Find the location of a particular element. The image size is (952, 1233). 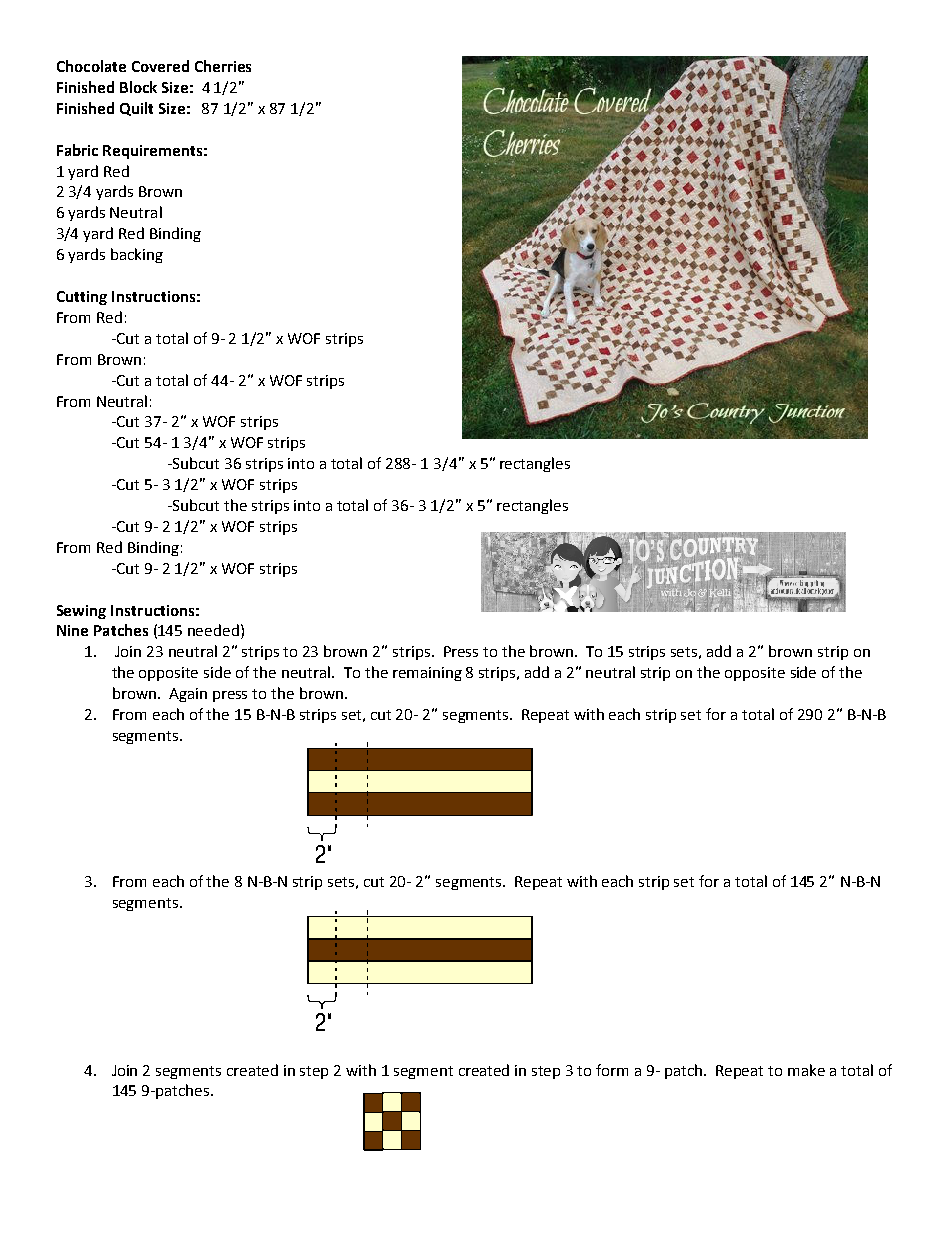

Covered is located at coordinates (160, 66).
